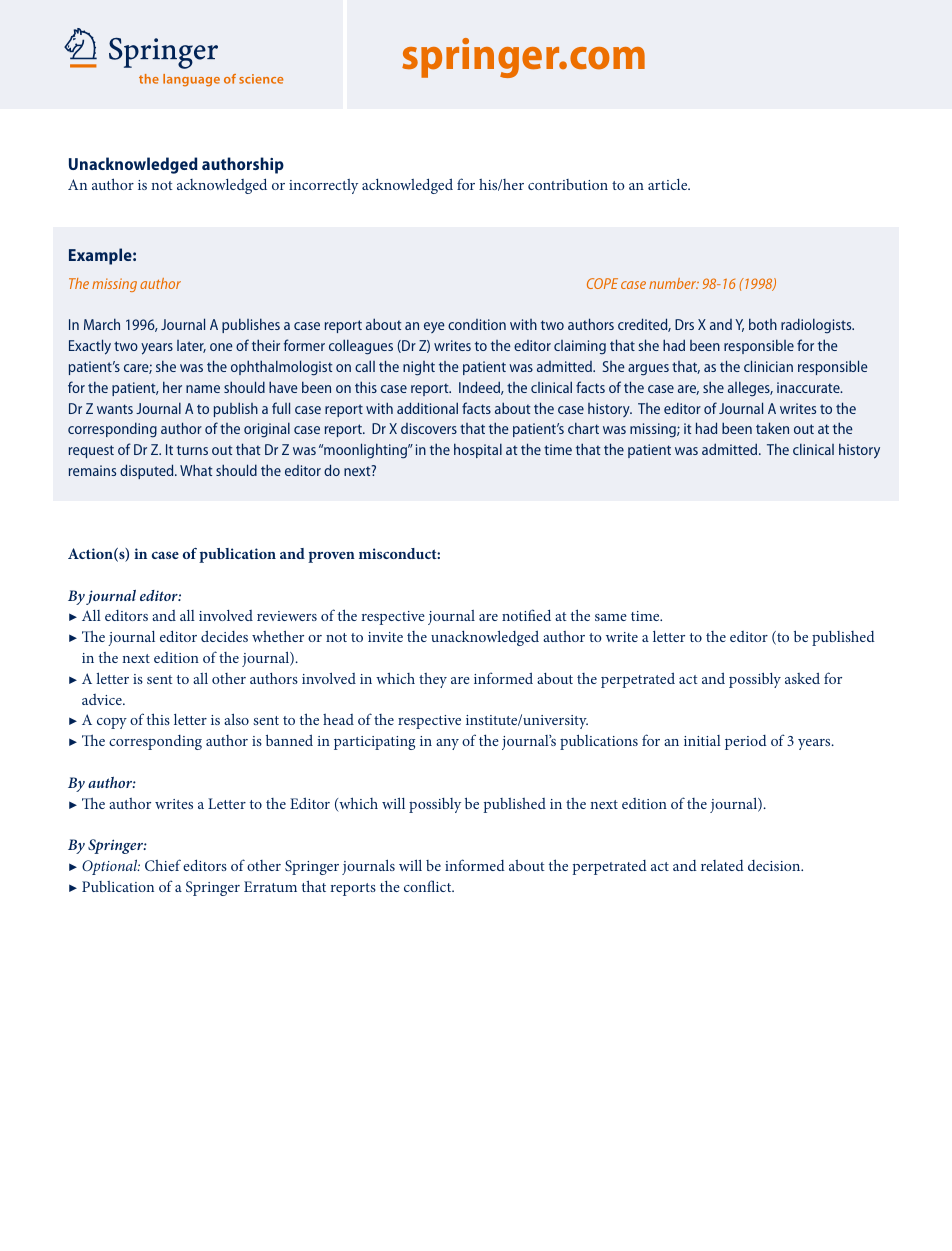 The width and height of the screenshot is (952, 1251). What do you see at coordinates (163, 865) in the screenshot?
I see `Chief` at bounding box center [163, 865].
